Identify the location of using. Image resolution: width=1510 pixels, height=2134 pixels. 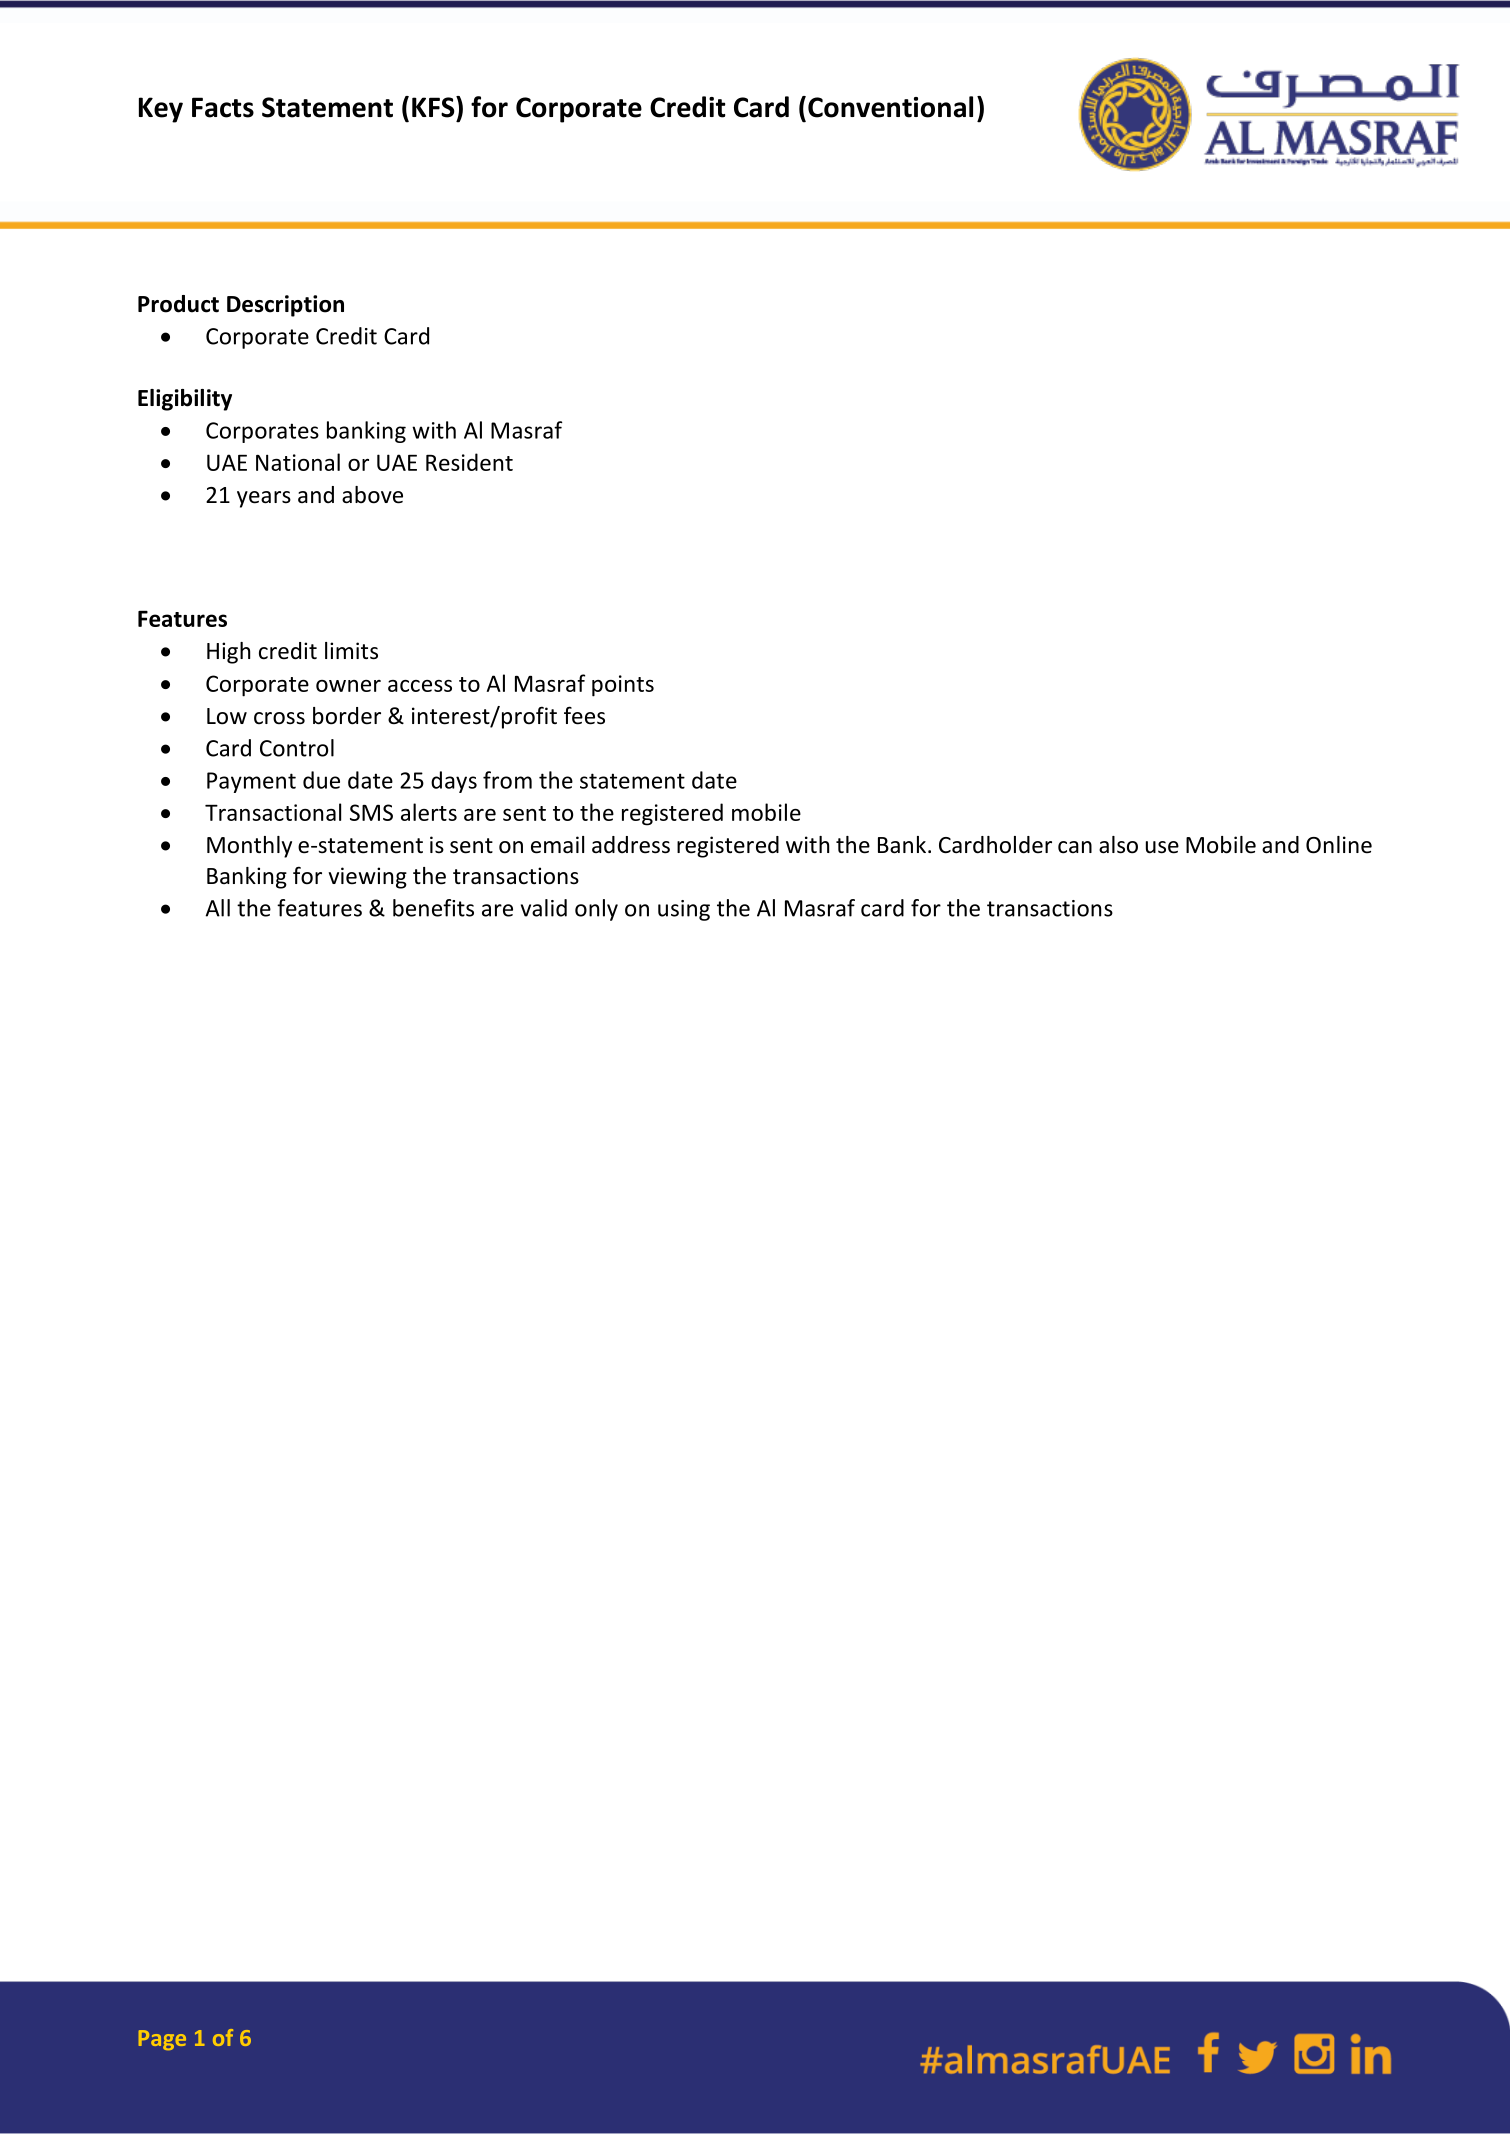
(684, 910).
